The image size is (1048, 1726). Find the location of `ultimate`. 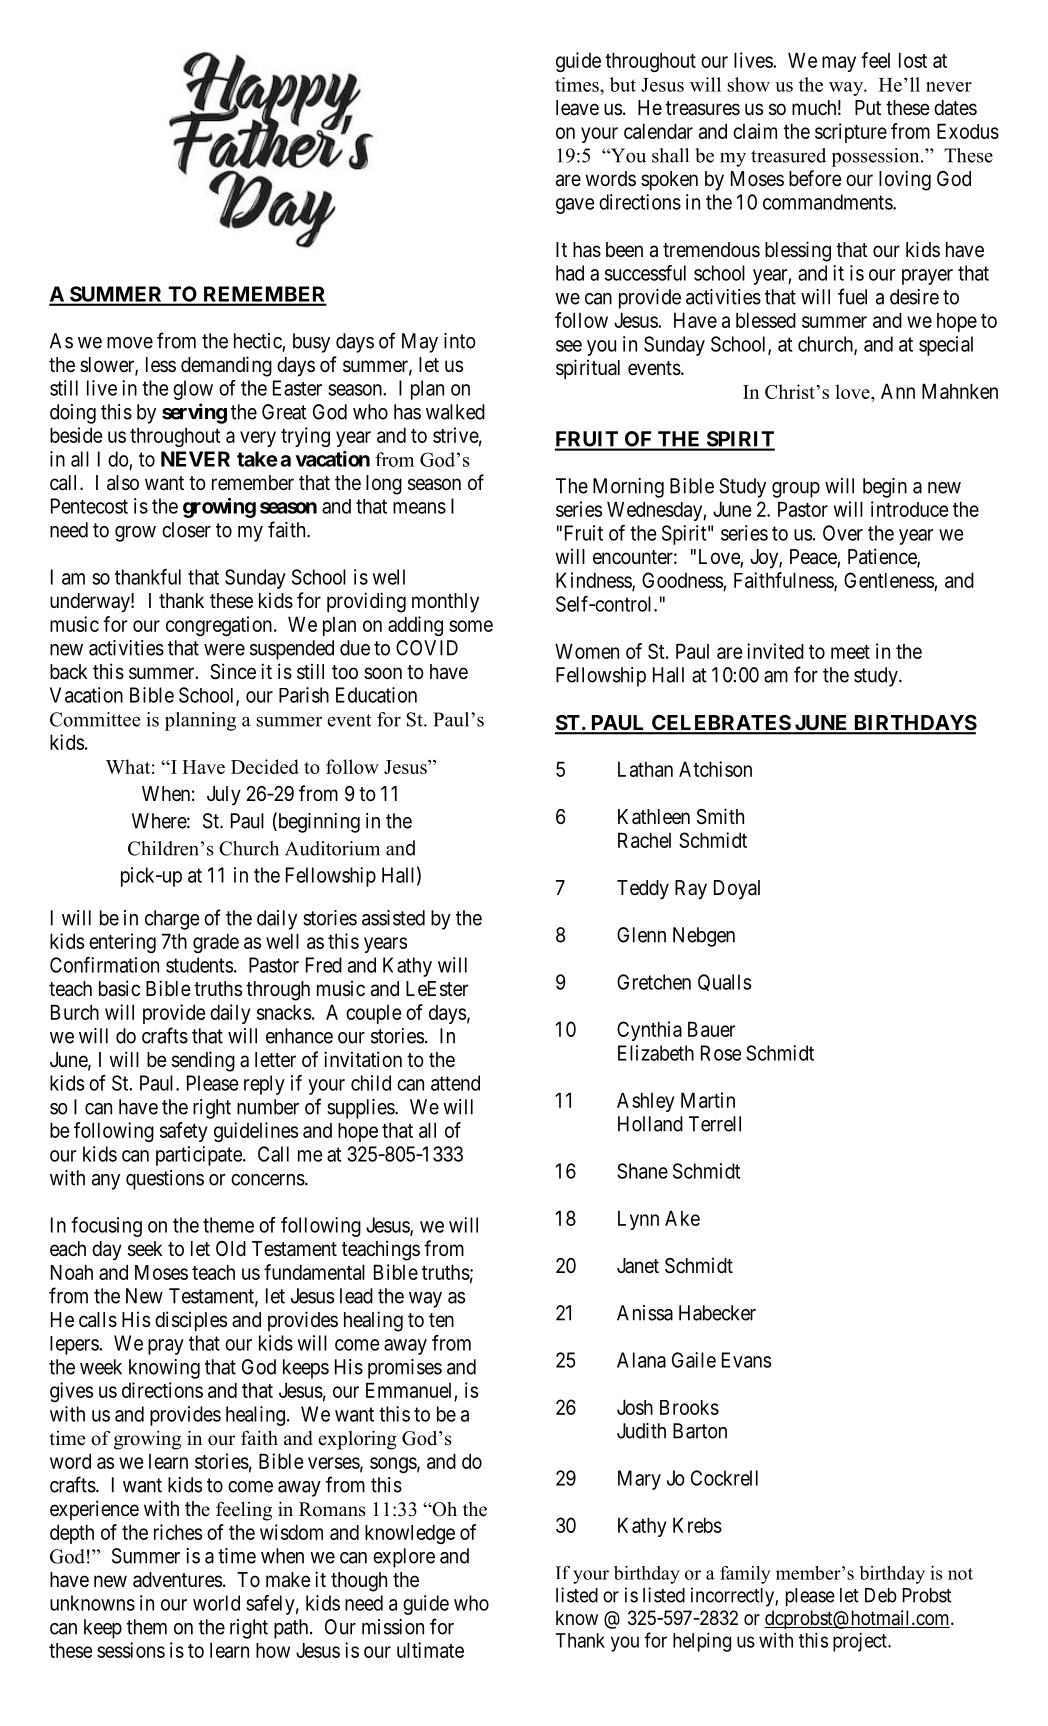

ultimate is located at coordinates (430, 1650).
